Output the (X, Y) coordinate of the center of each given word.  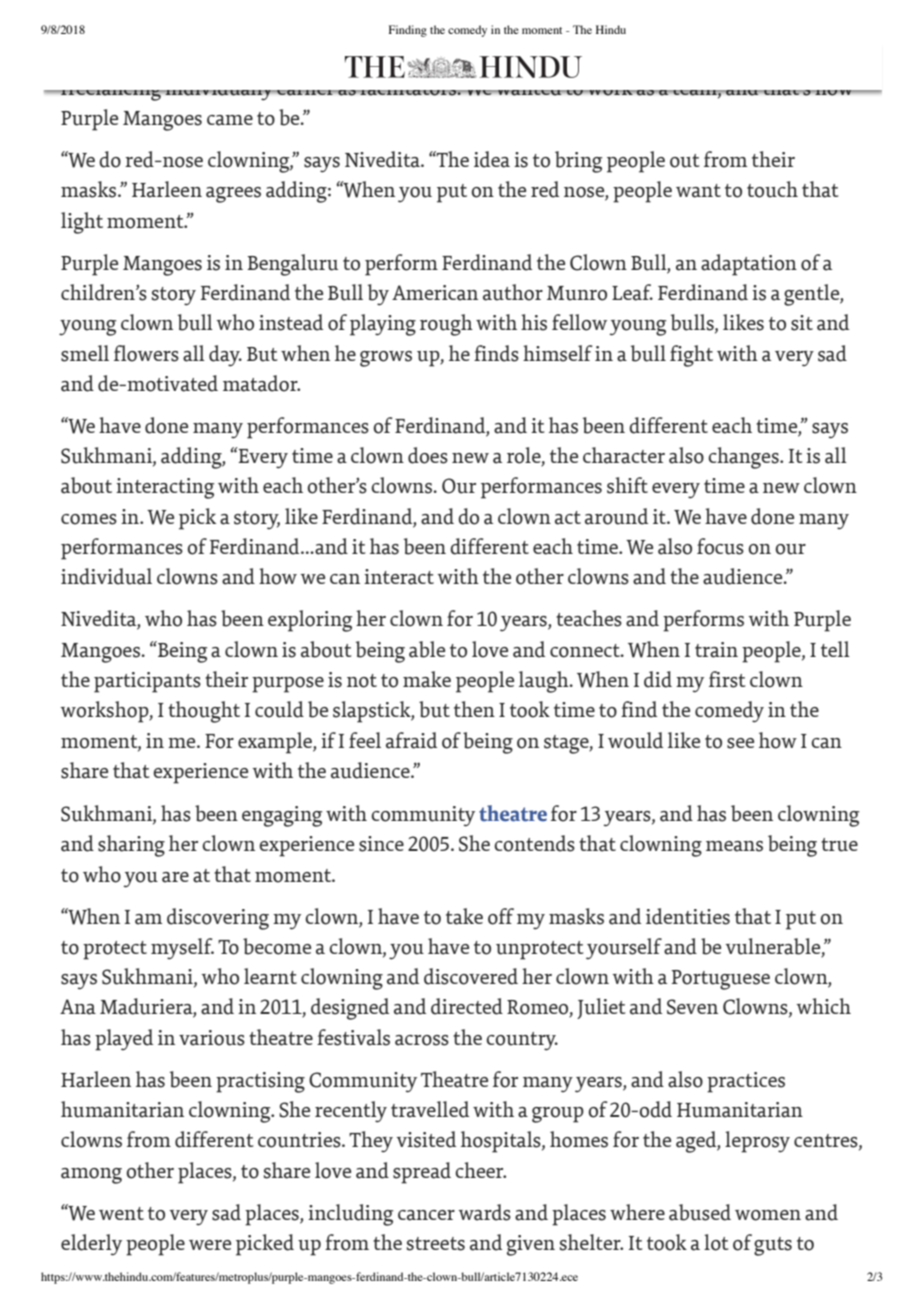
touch (772, 189)
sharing (131, 846)
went (121, 1213)
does (428, 455)
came (230, 120)
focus (720, 546)
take (464, 916)
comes (89, 519)
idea (492, 159)
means (734, 846)
